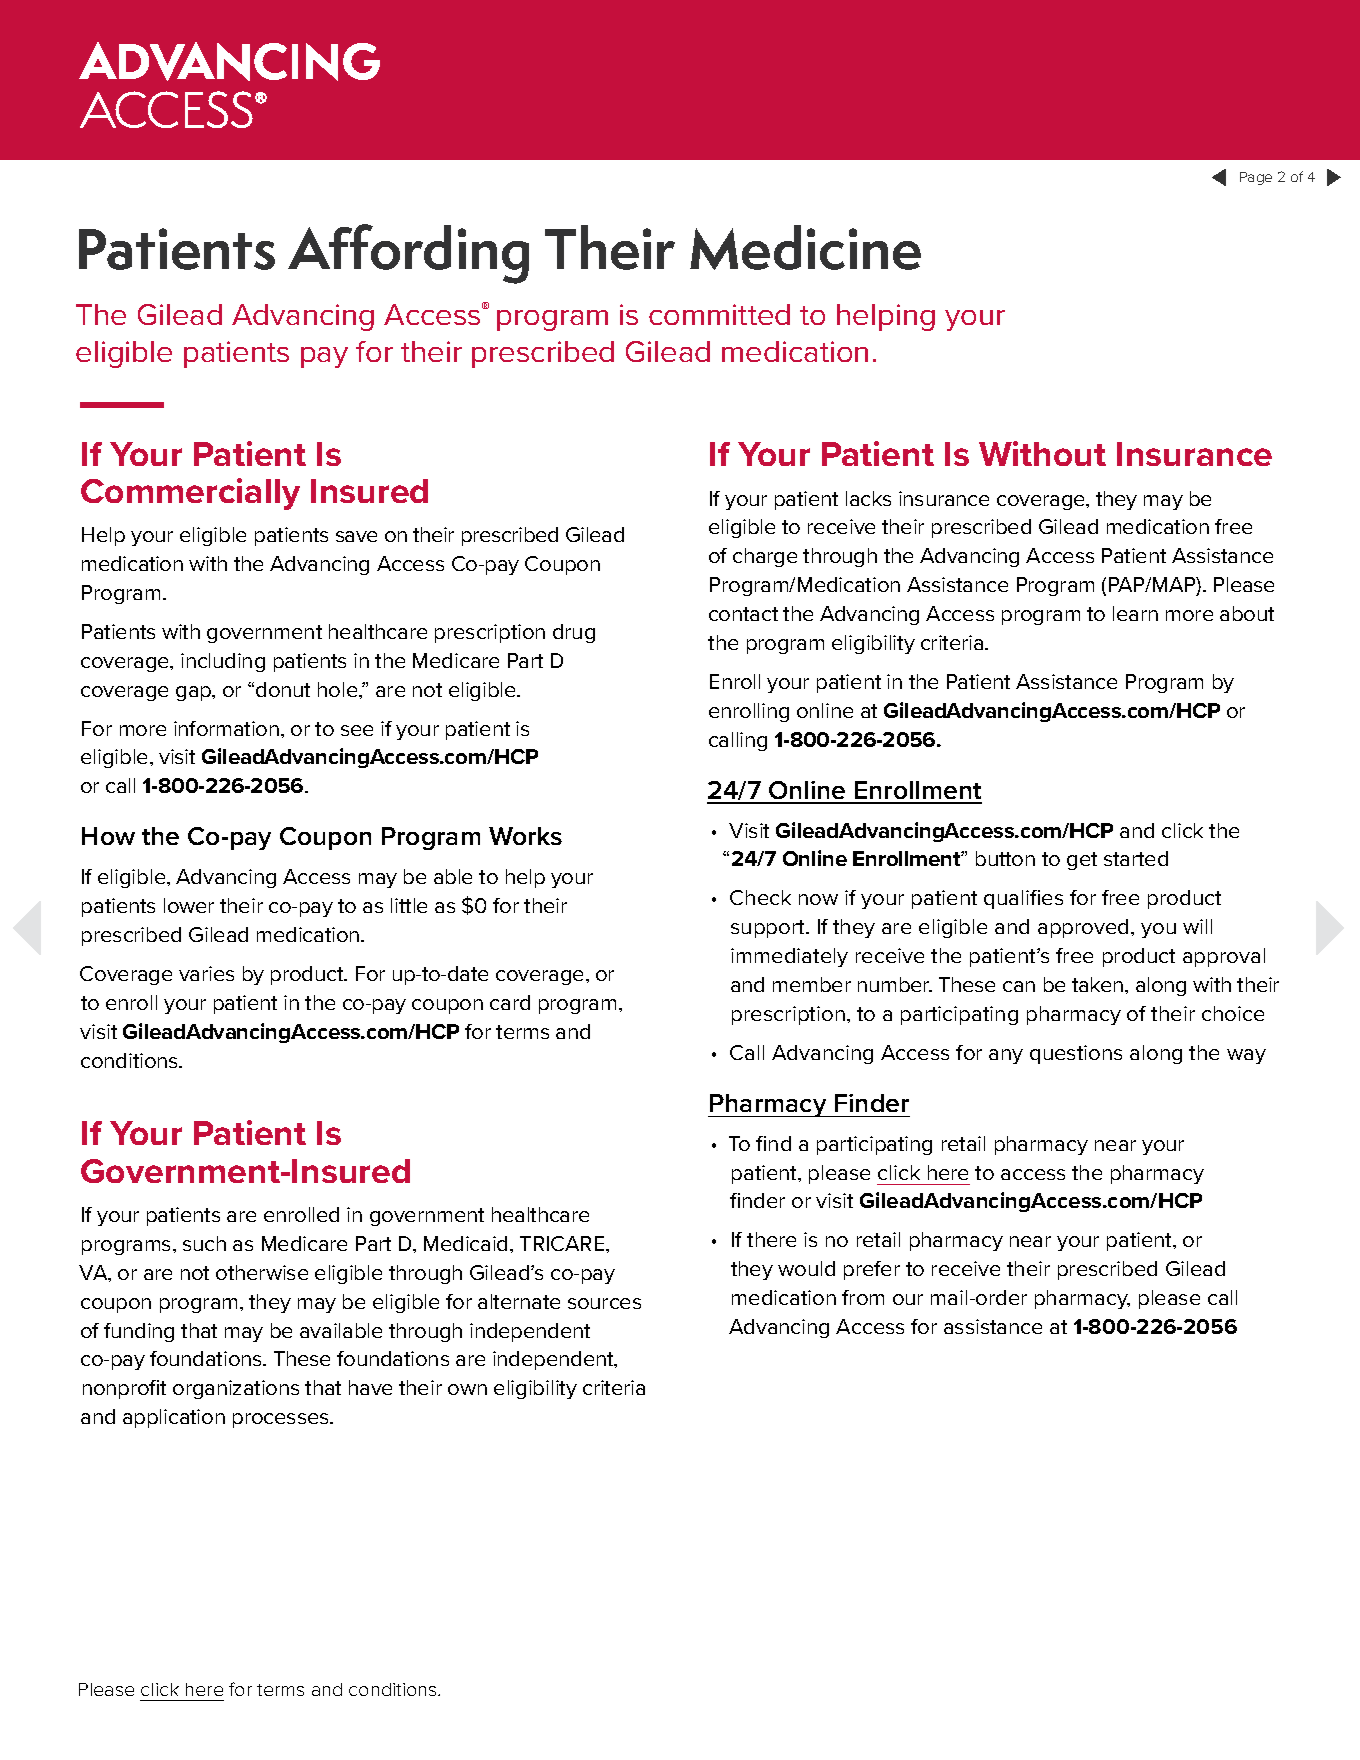 This document has width=1360, height=1760. Describe the element at coordinates (604, 1303) in the document. I see `sources` at that location.
